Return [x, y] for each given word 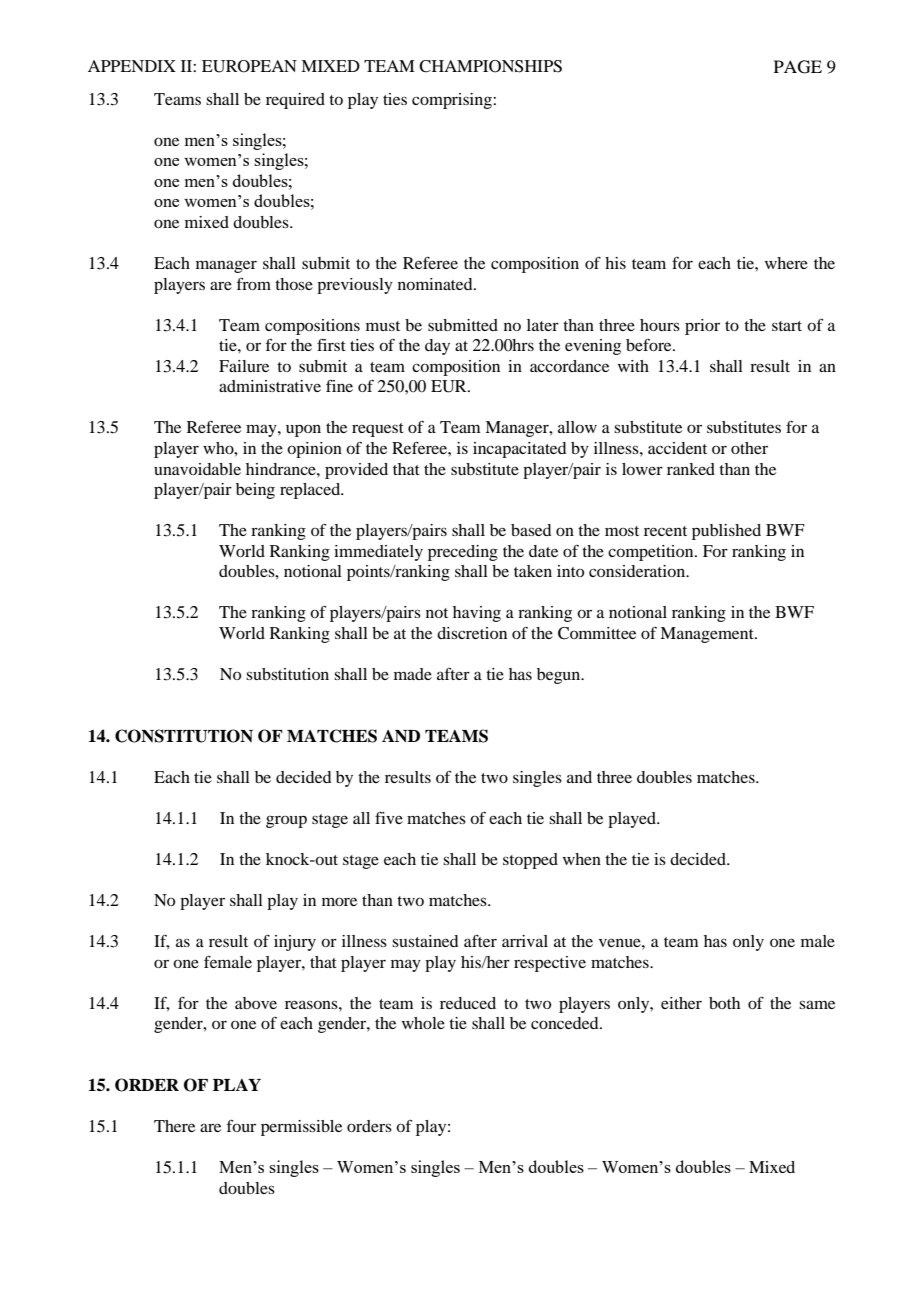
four [241, 1125]
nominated [436, 284]
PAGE [798, 67]
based [531, 530]
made [413, 674]
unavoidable [197, 469]
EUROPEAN [249, 66]
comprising [453, 101]
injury [295, 943]
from [253, 283]
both [724, 1003]
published [726, 532]
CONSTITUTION [184, 736]
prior [702, 327]
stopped [530, 861]
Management [708, 635]
